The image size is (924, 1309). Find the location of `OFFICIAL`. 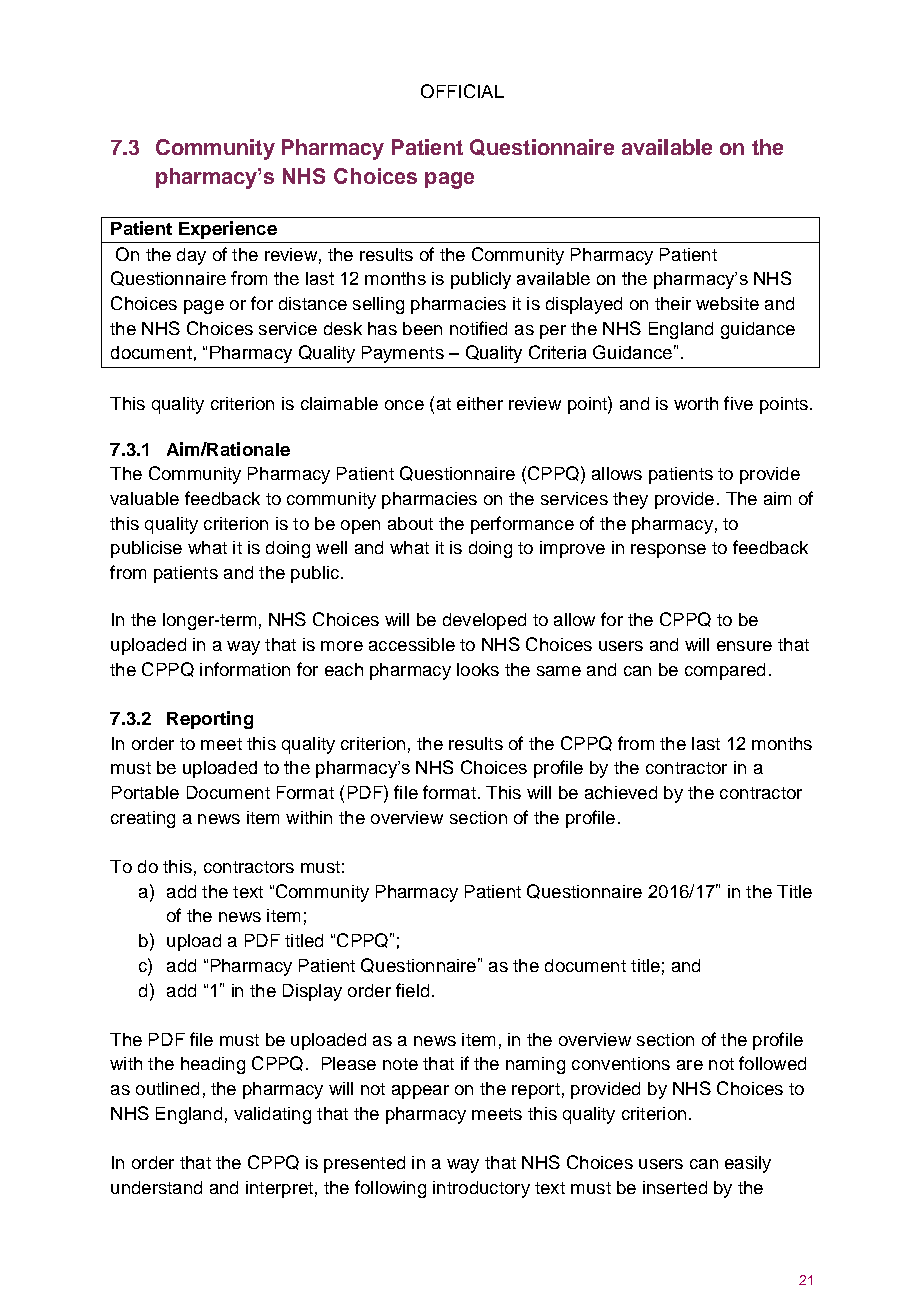

OFFICIAL is located at coordinates (462, 91).
